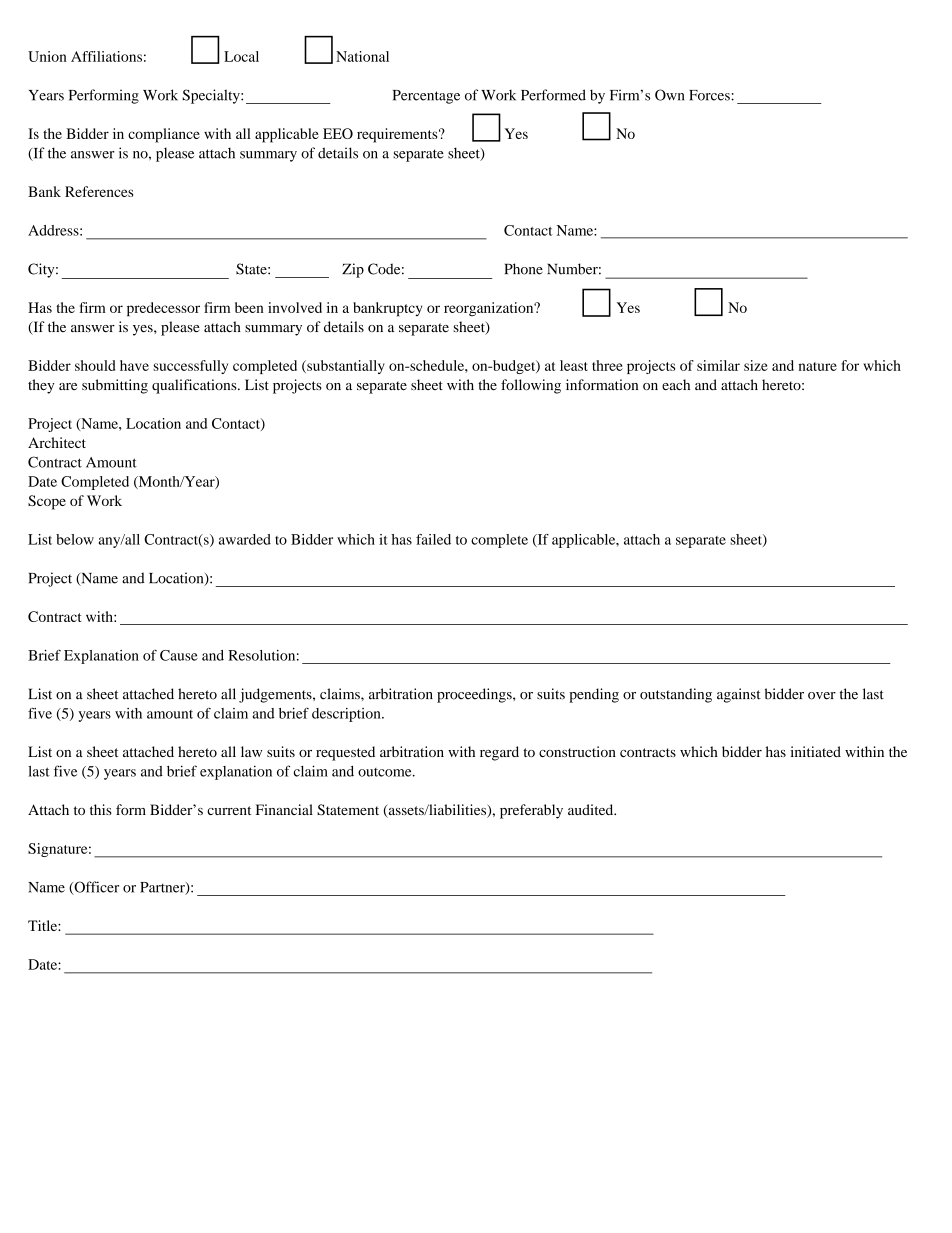  What do you see at coordinates (718, 365) in the screenshot?
I see `similar` at bounding box center [718, 365].
